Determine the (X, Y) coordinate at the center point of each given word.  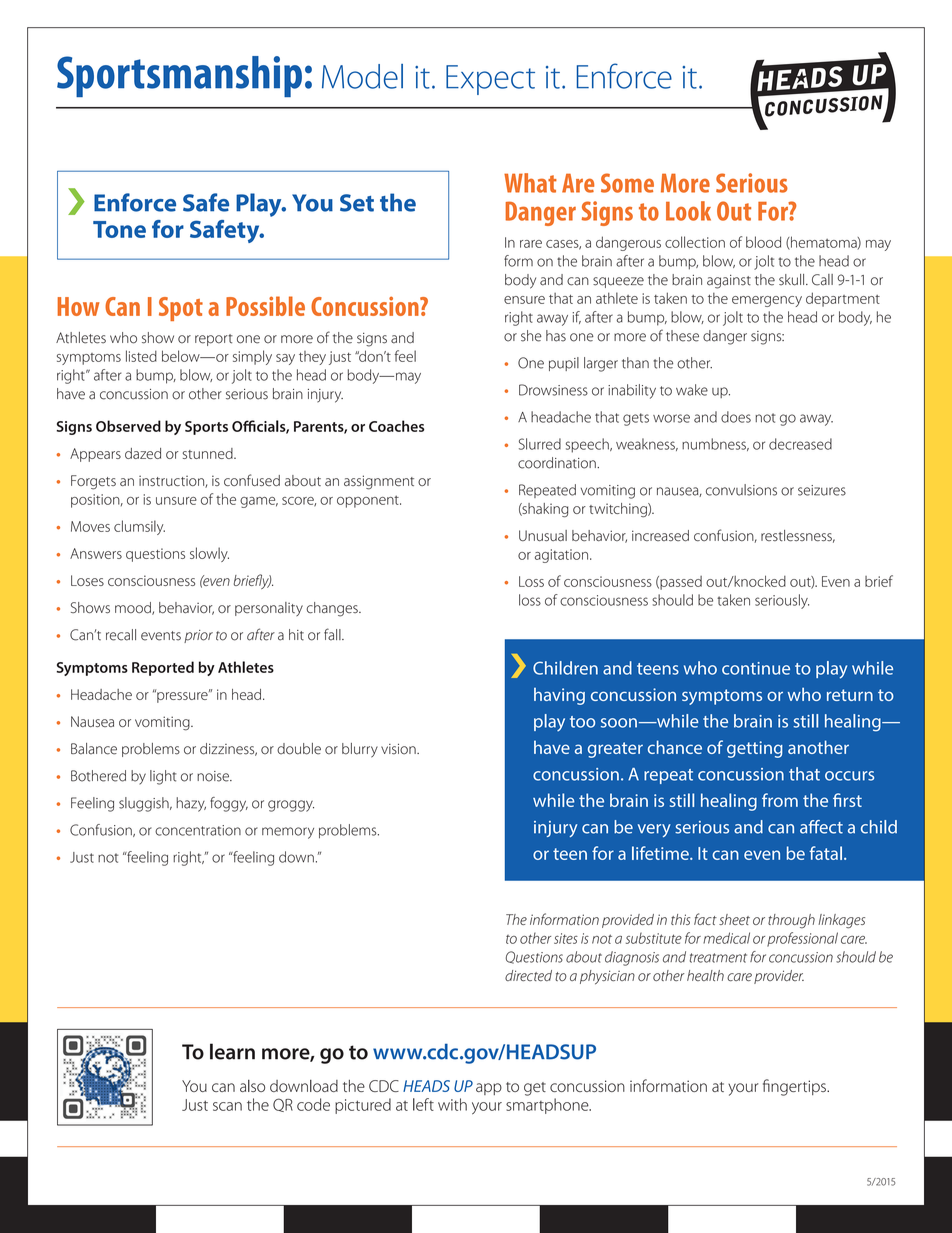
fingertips (795, 1087)
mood (134, 608)
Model (362, 76)
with (452, 1104)
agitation (561, 556)
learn (232, 1051)
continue (756, 668)
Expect (490, 80)
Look (688, 211)
